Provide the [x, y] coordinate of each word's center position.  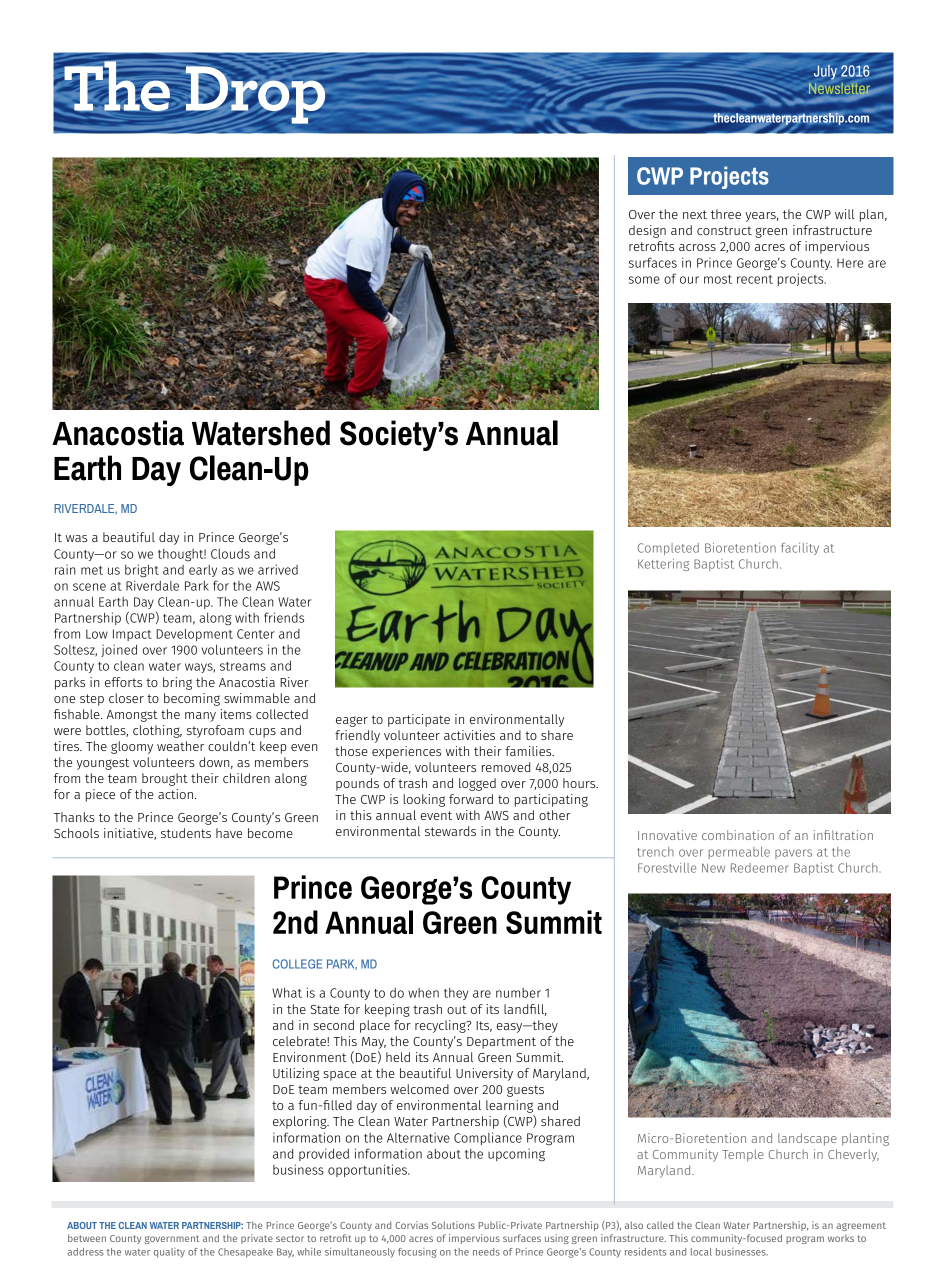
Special [673, 176]
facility [800, 549]
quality [169, 1253]
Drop [255, 95]
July [825, 72]
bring [177, 683]
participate [419, 720]
